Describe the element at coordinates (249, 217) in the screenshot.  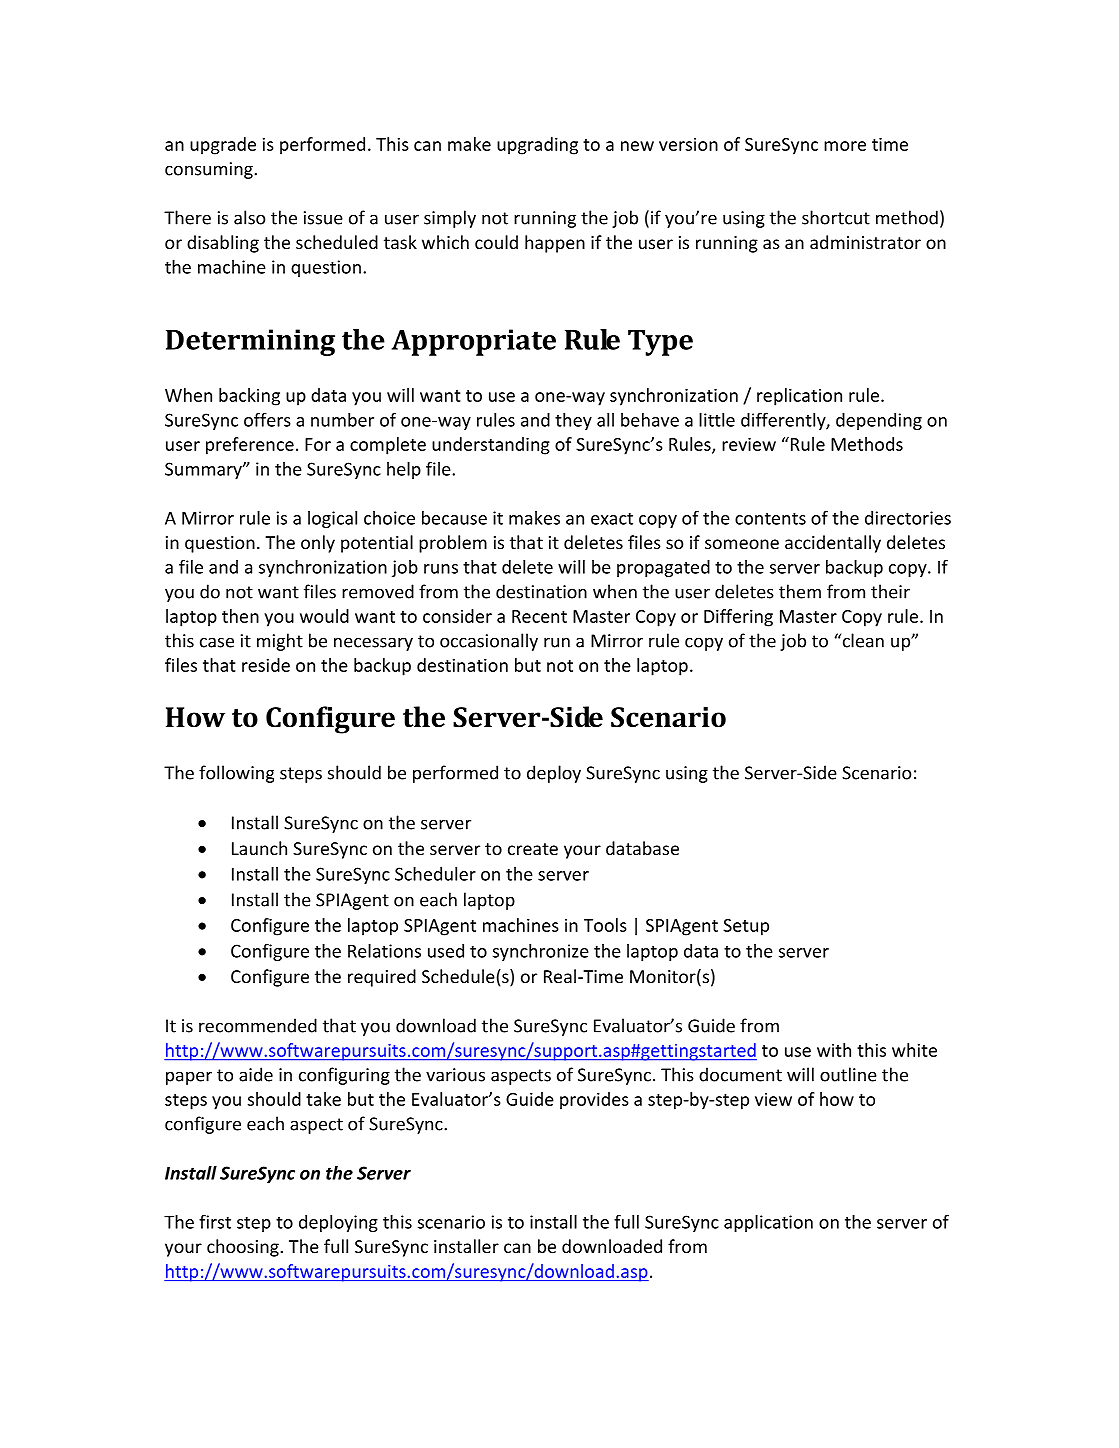
I see `also` at that location.
